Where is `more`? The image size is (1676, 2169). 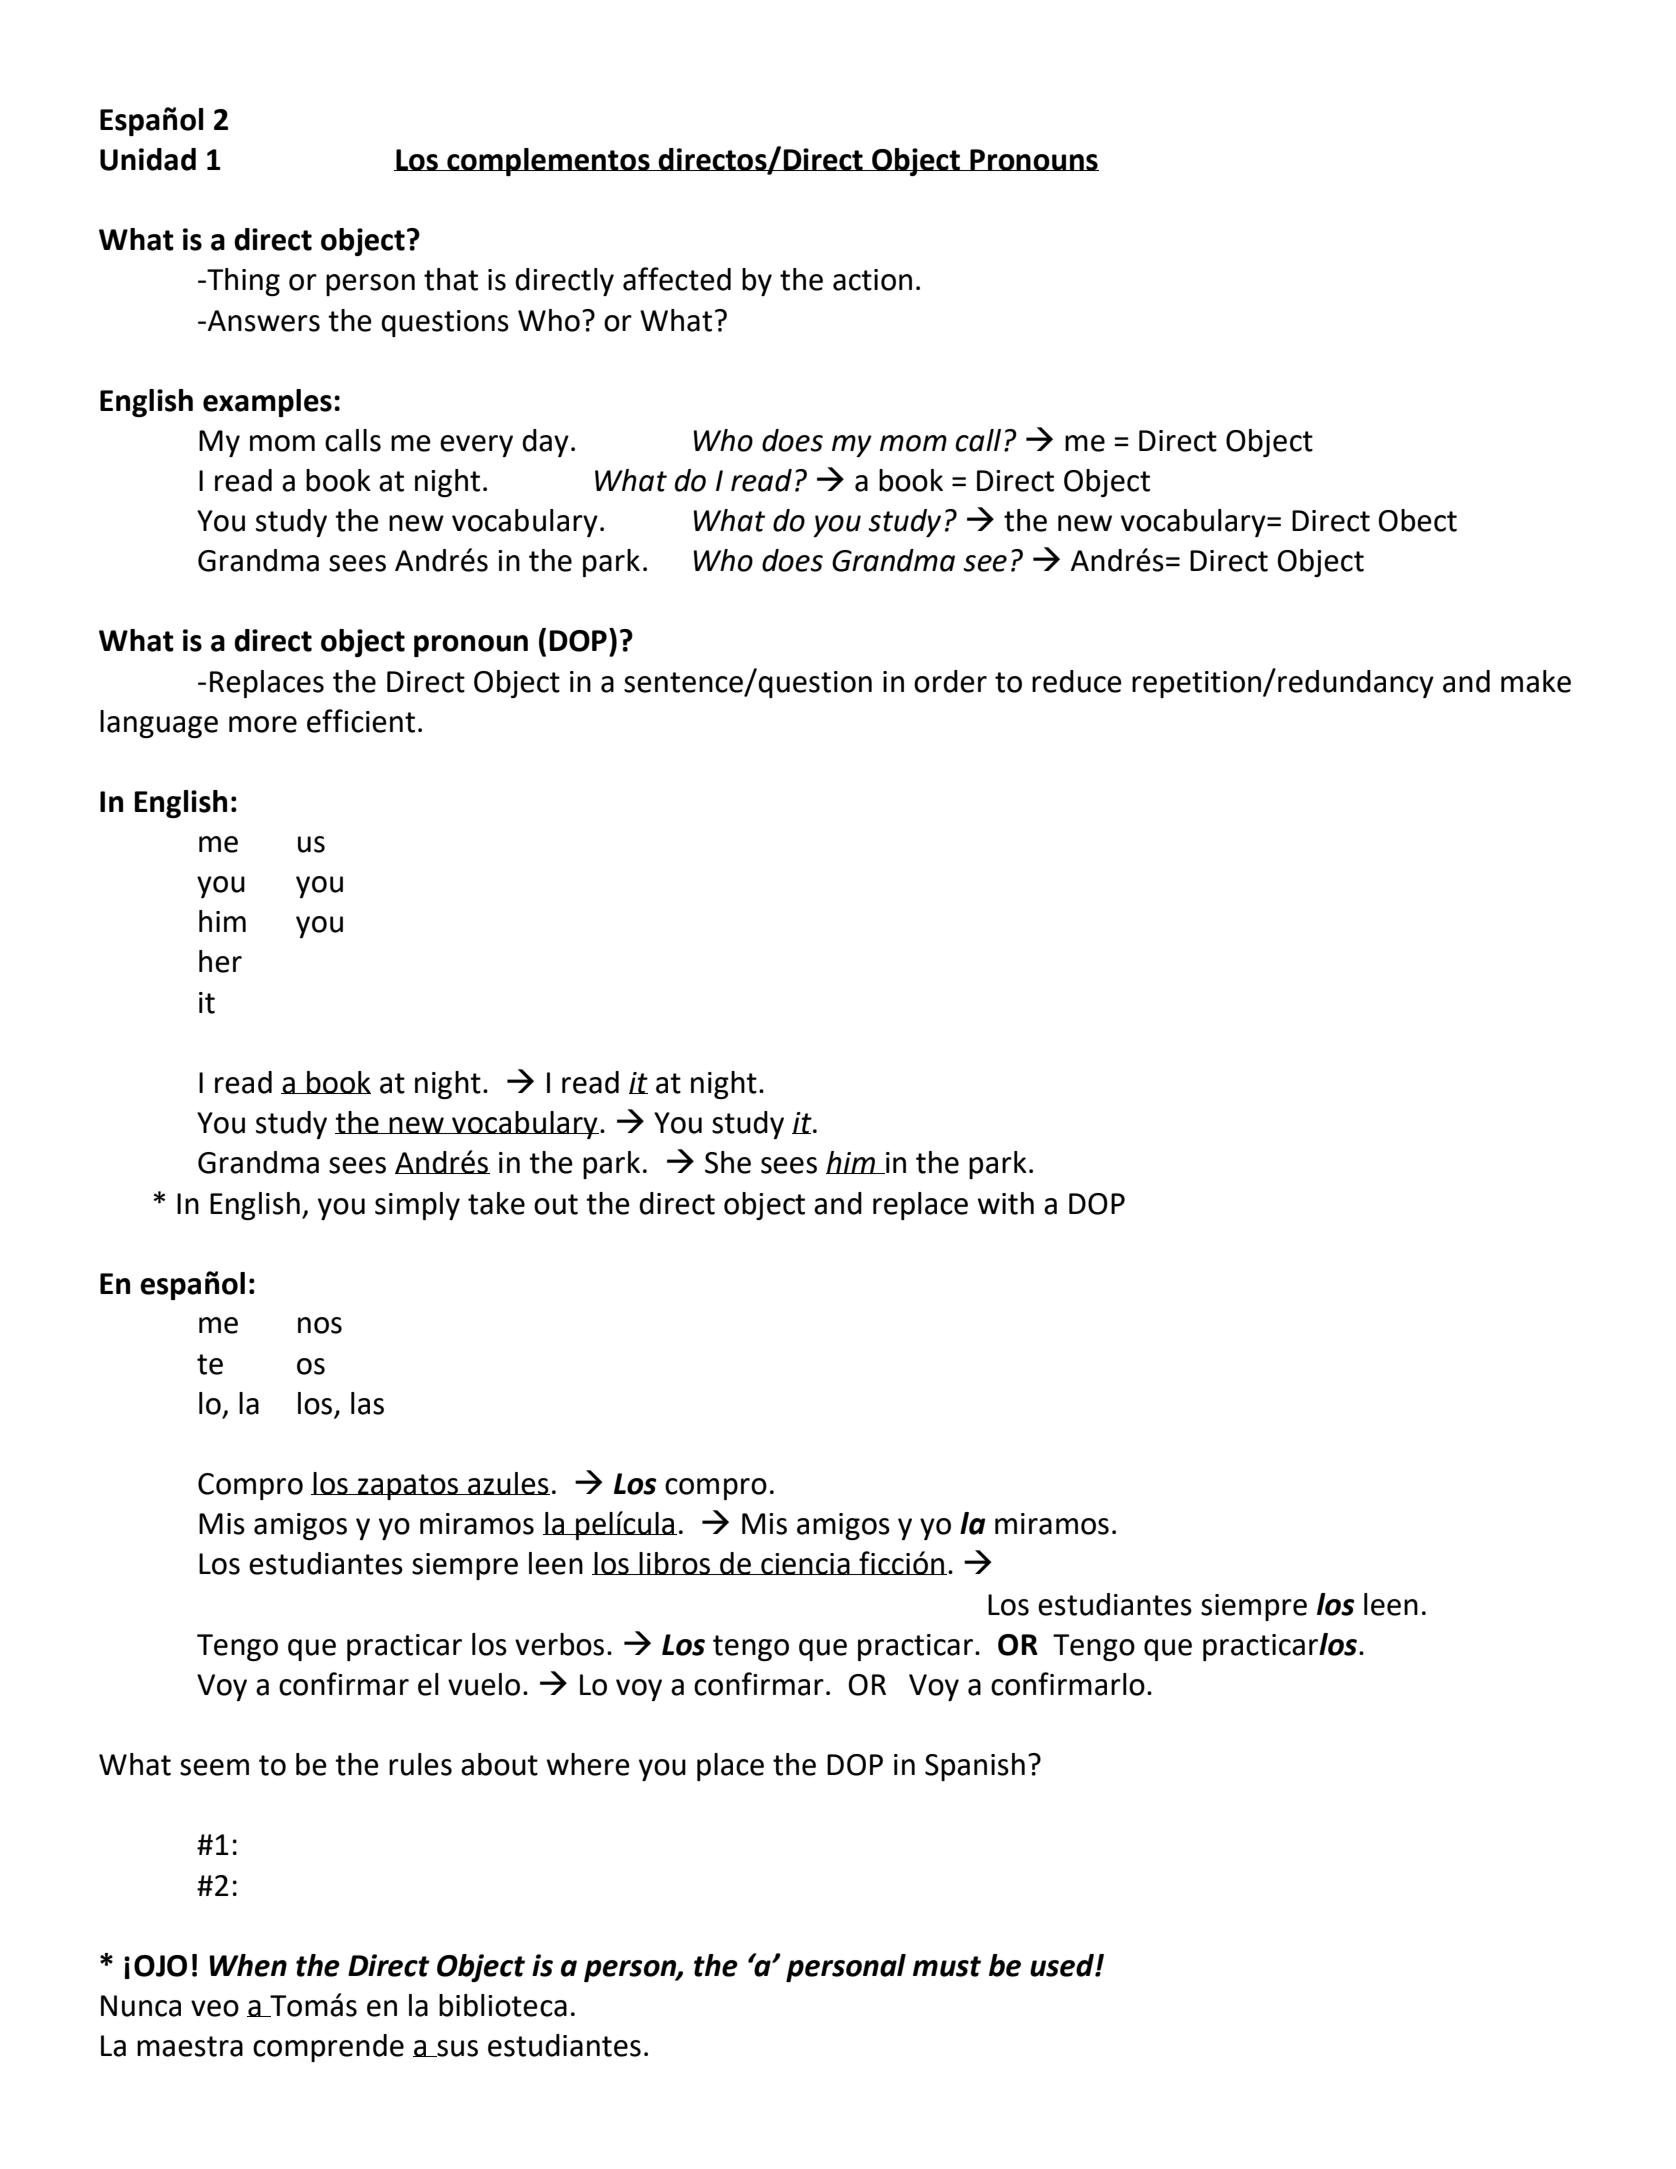 more is located at coordinates (263, 724).
